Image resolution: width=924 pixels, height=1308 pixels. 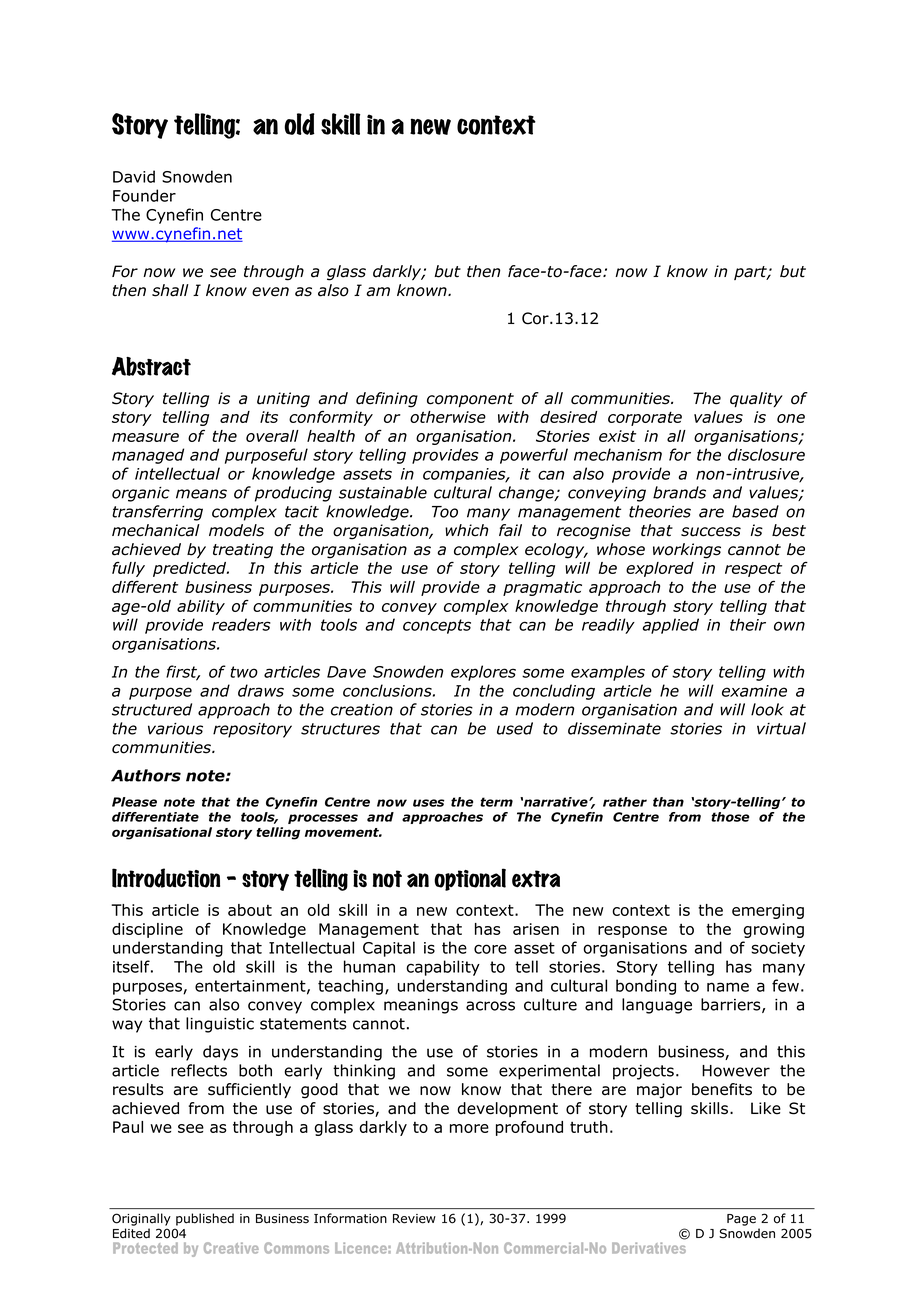 I want to click on Review, so click(x=414, y=1219).
